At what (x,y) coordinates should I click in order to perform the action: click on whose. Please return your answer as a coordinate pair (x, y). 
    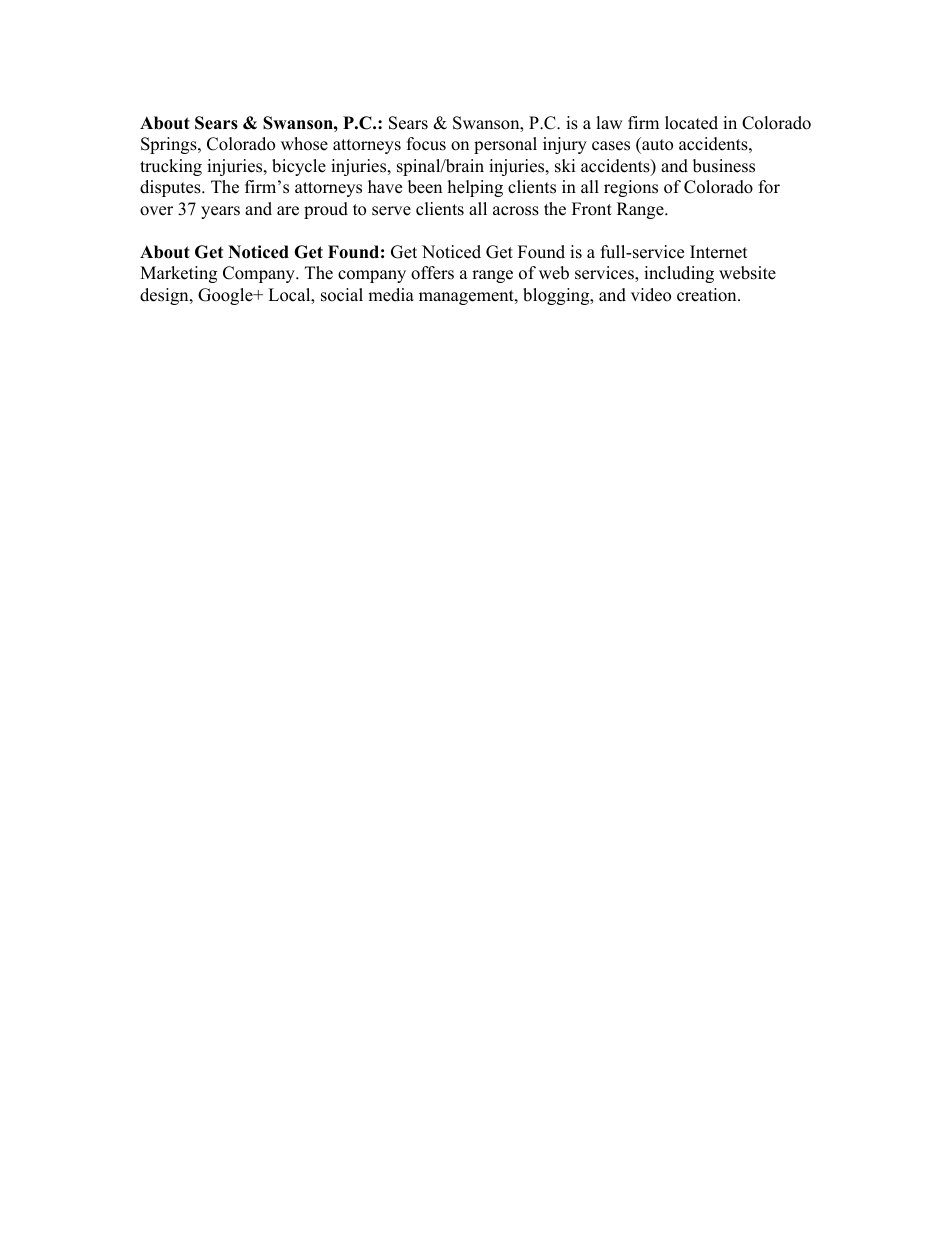
    Looking at the image, I should click on (304, 144).
